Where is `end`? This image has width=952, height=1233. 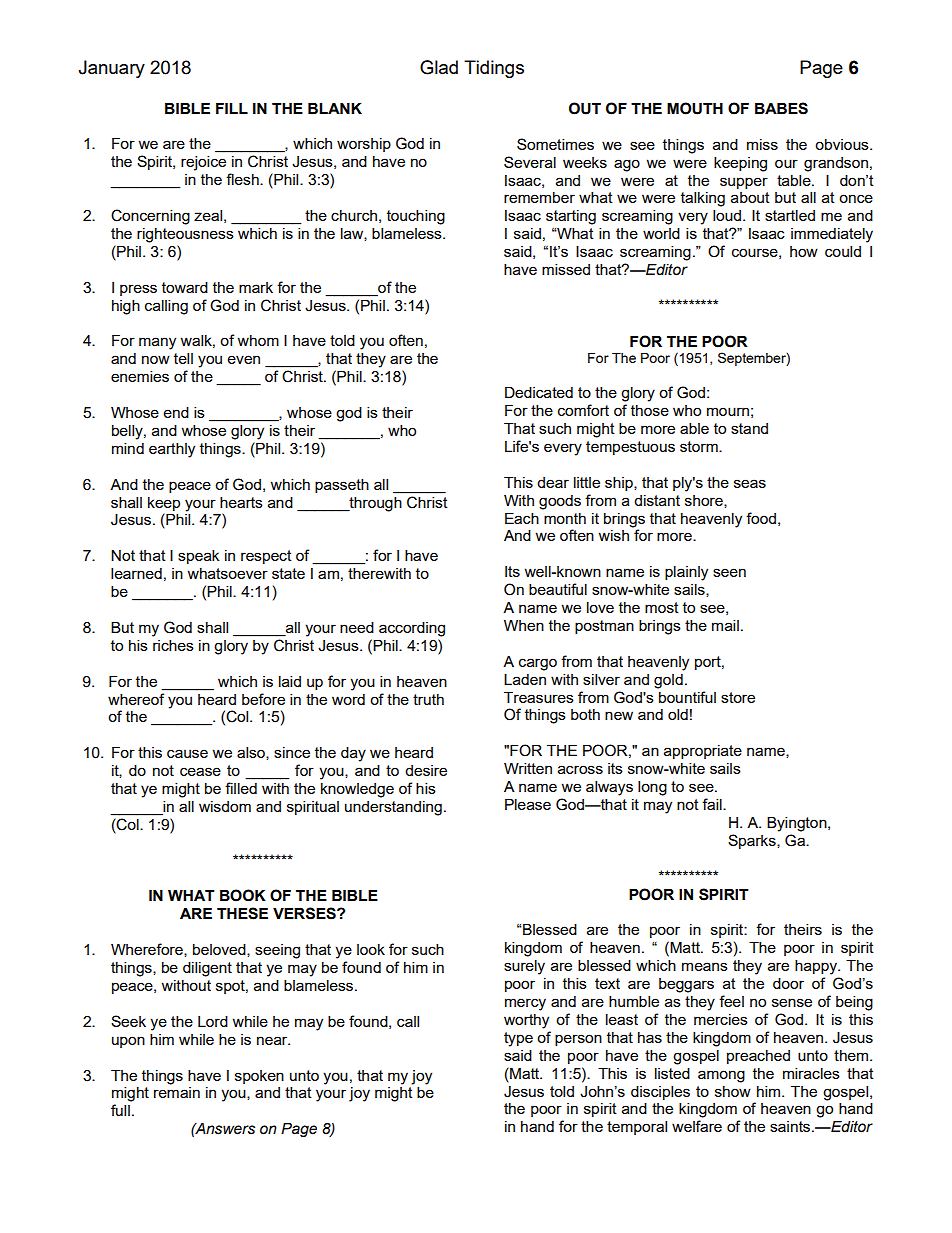 end is located at coordinates (176, 412).
